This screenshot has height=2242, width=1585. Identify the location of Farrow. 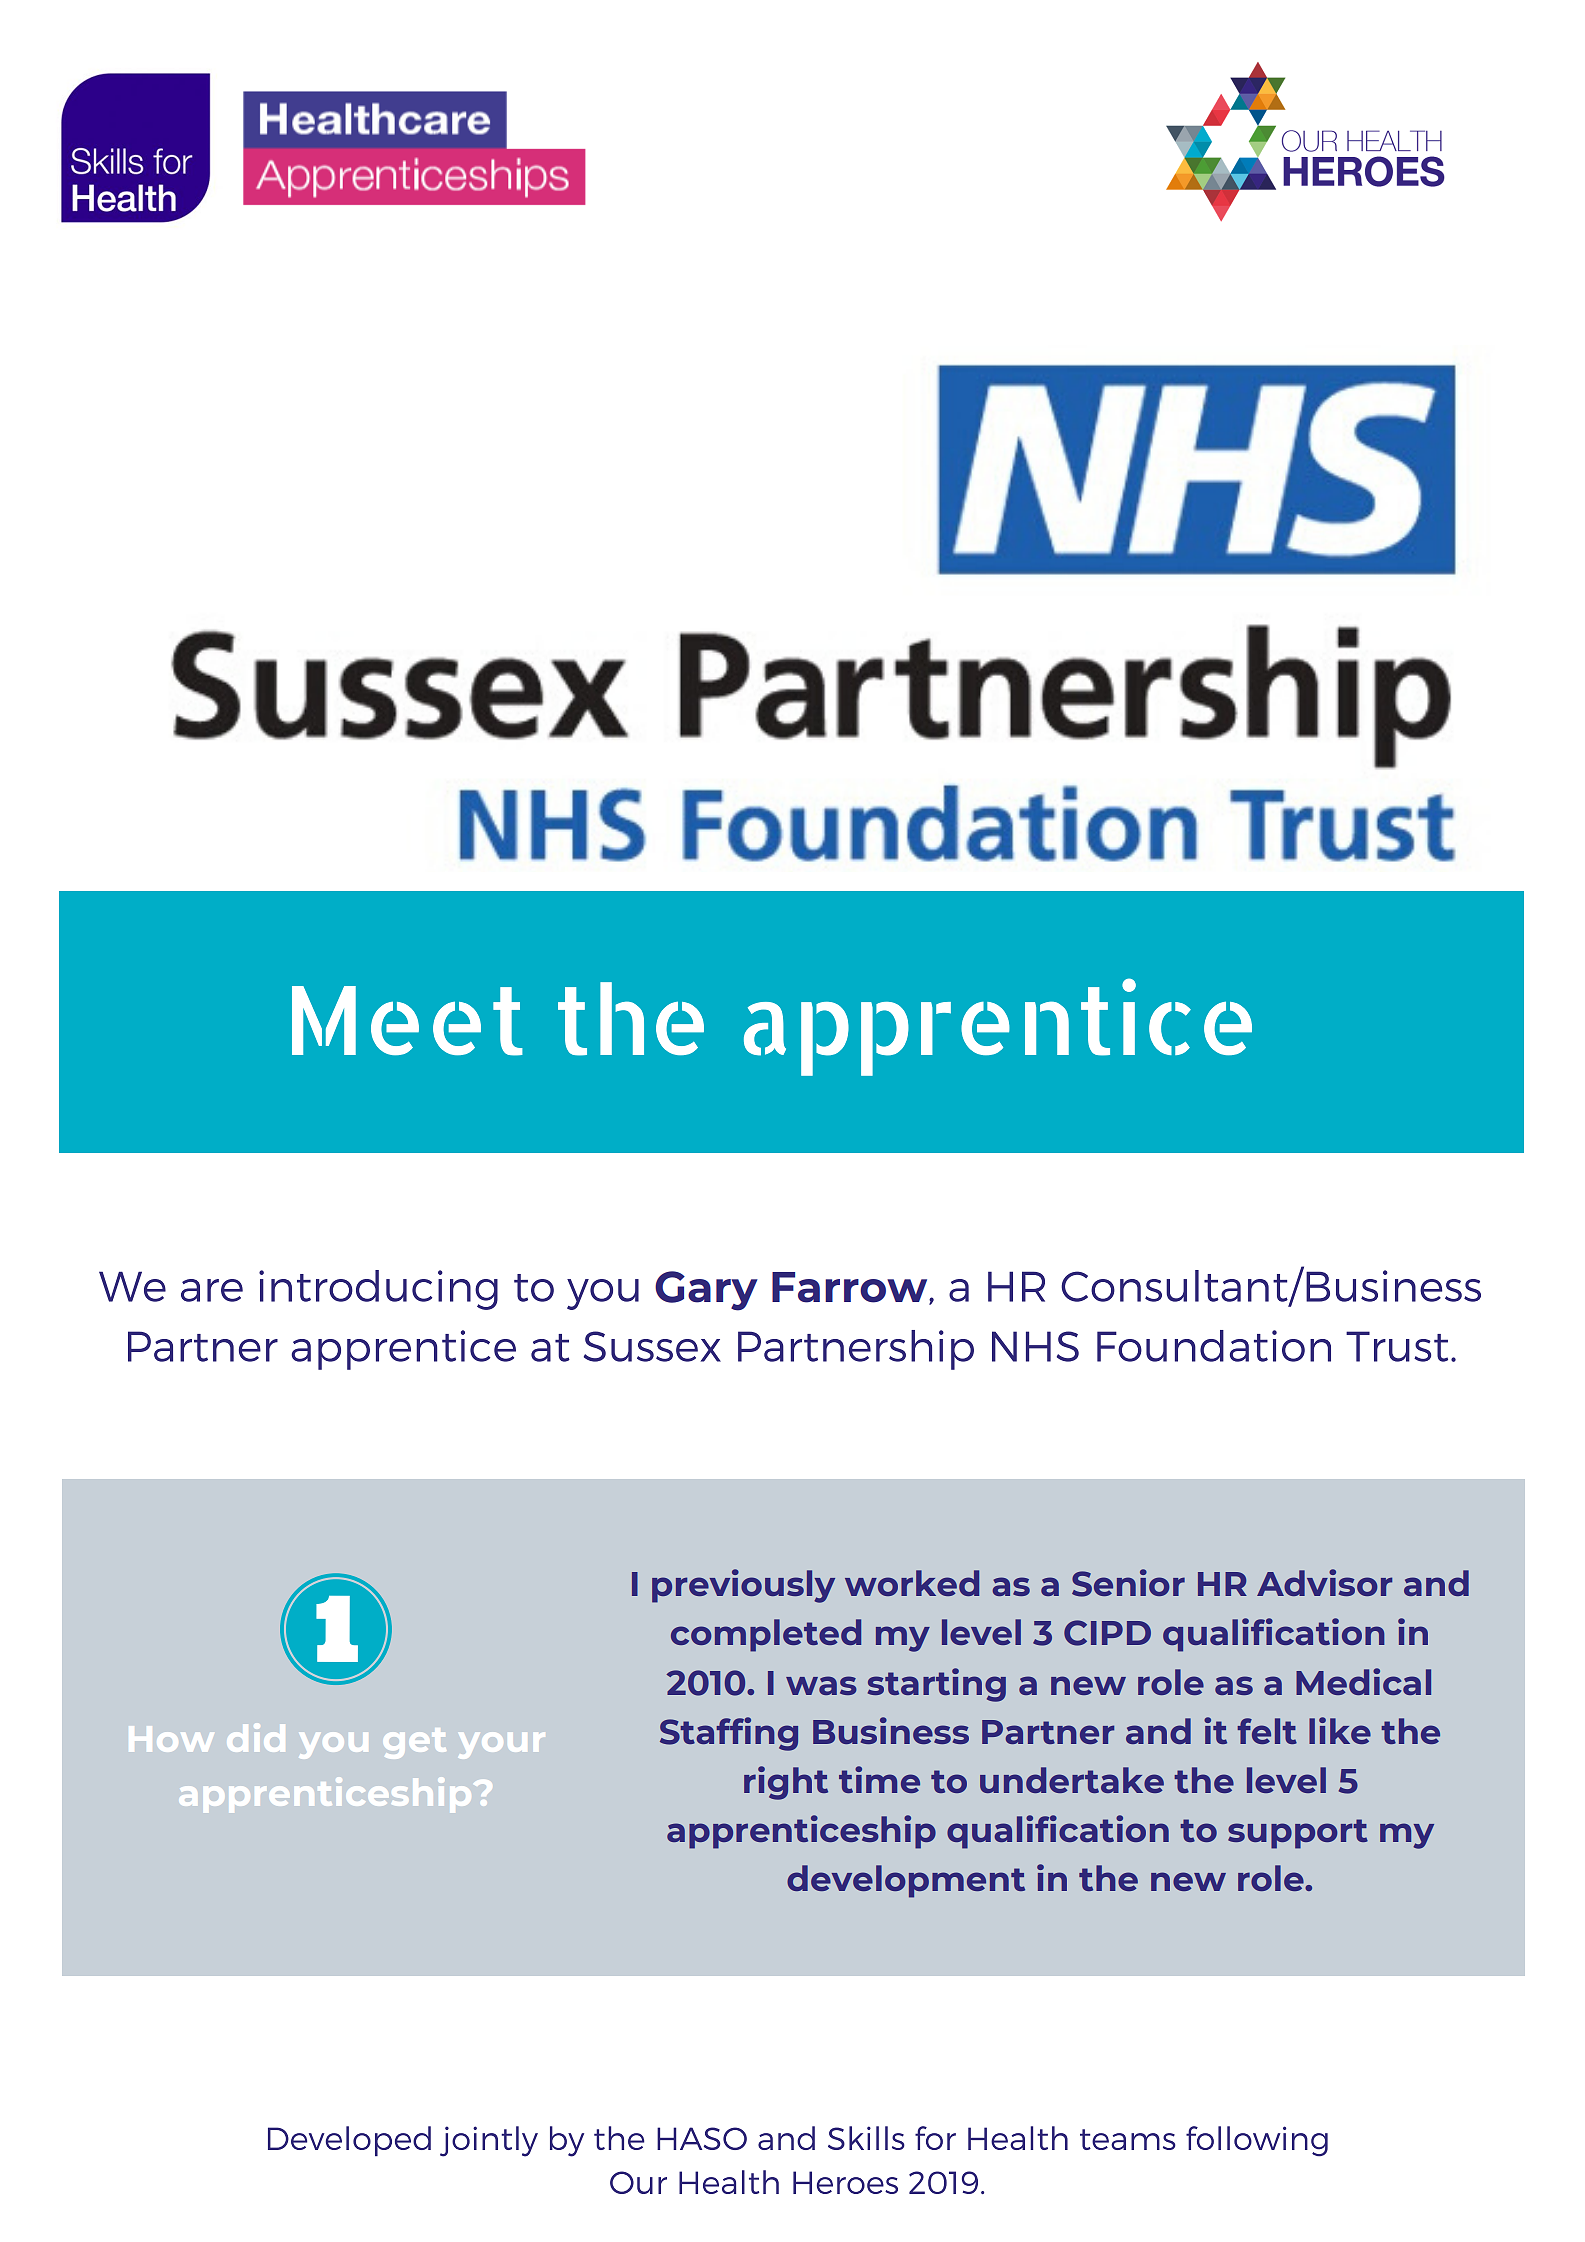
(851, 1288).
